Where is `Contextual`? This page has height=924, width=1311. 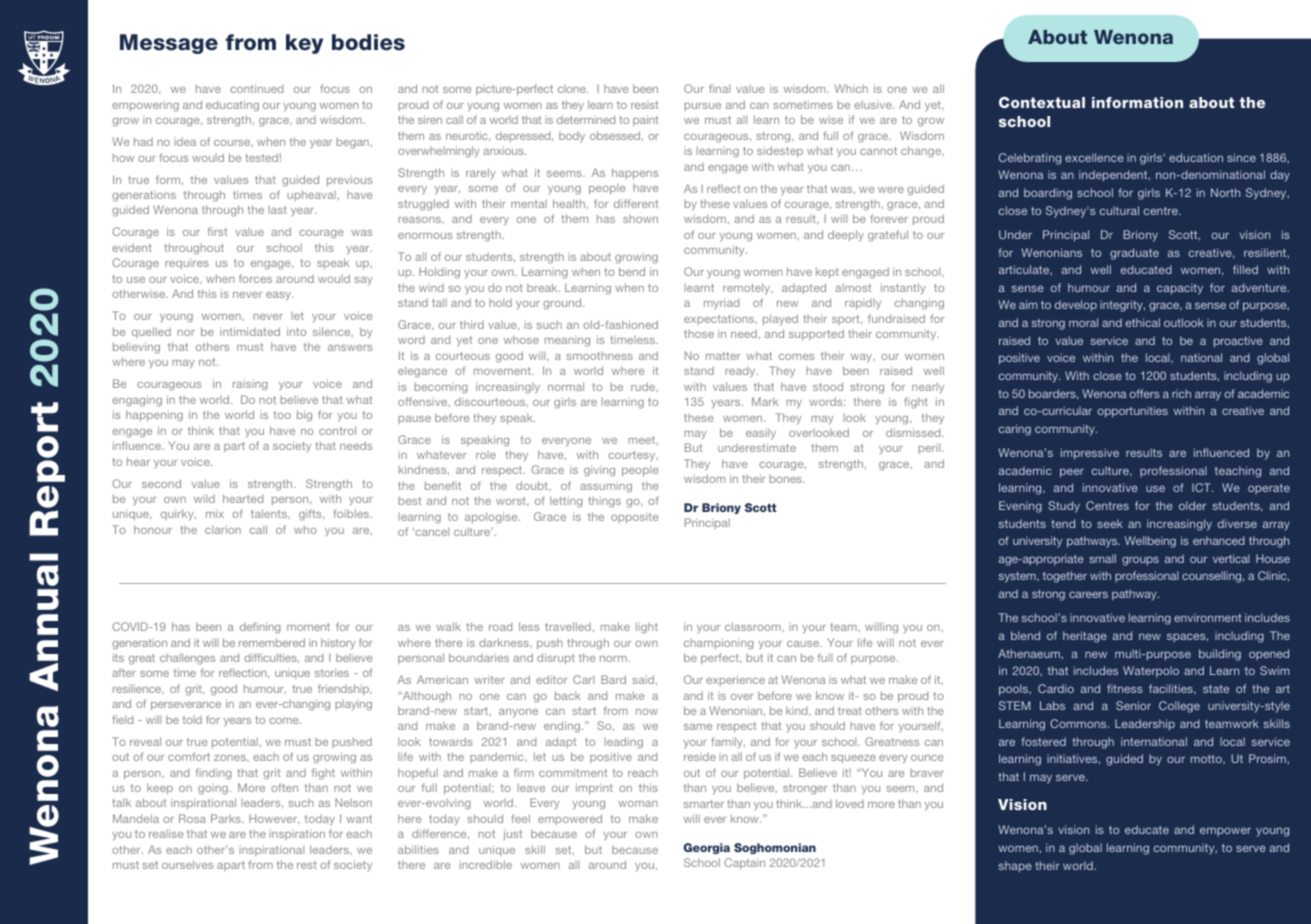
Contextual is located at coordinates (1042, 102).
